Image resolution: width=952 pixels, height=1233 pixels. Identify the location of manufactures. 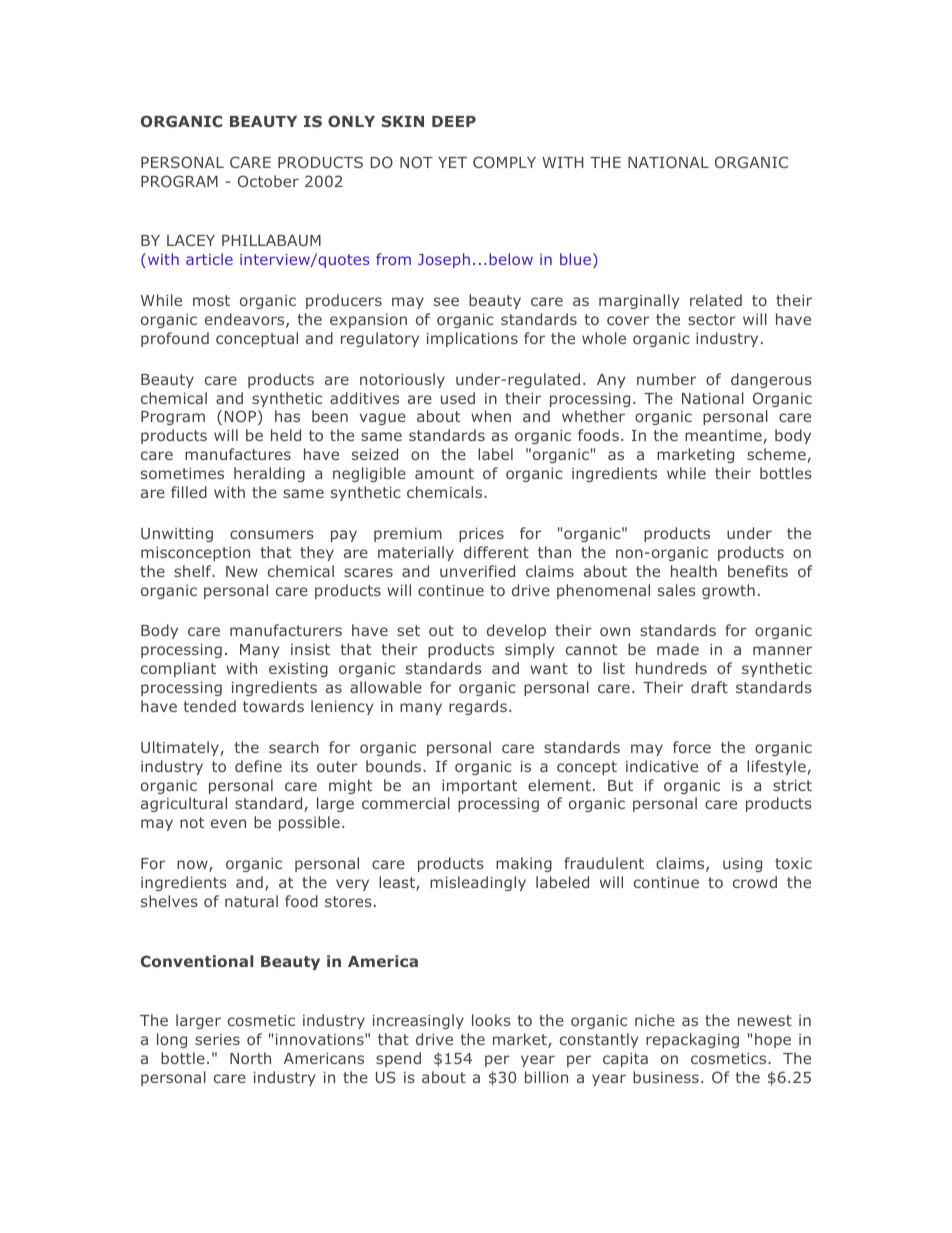
(238, 454).
